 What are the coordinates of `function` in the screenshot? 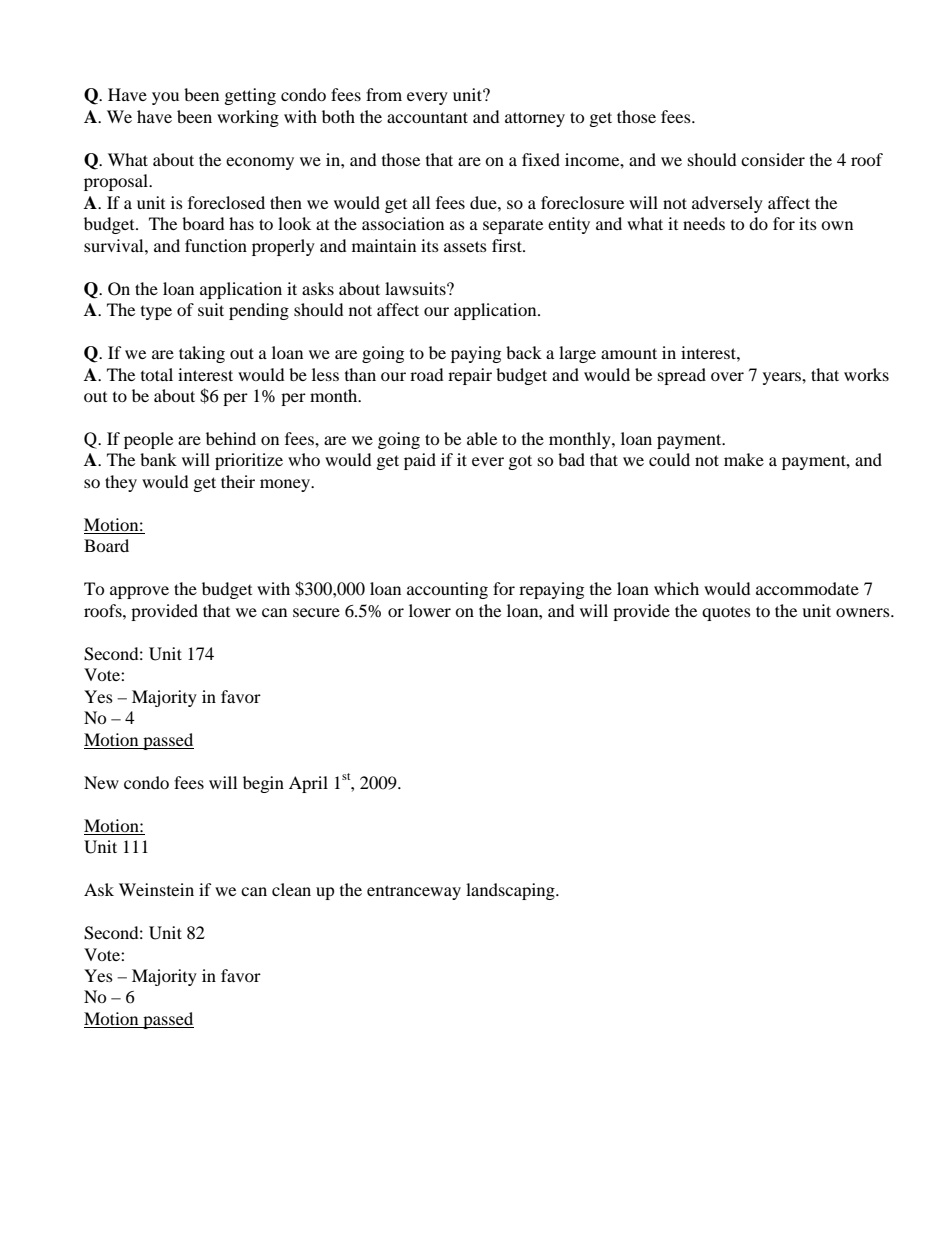 It's located at (216, 245).
